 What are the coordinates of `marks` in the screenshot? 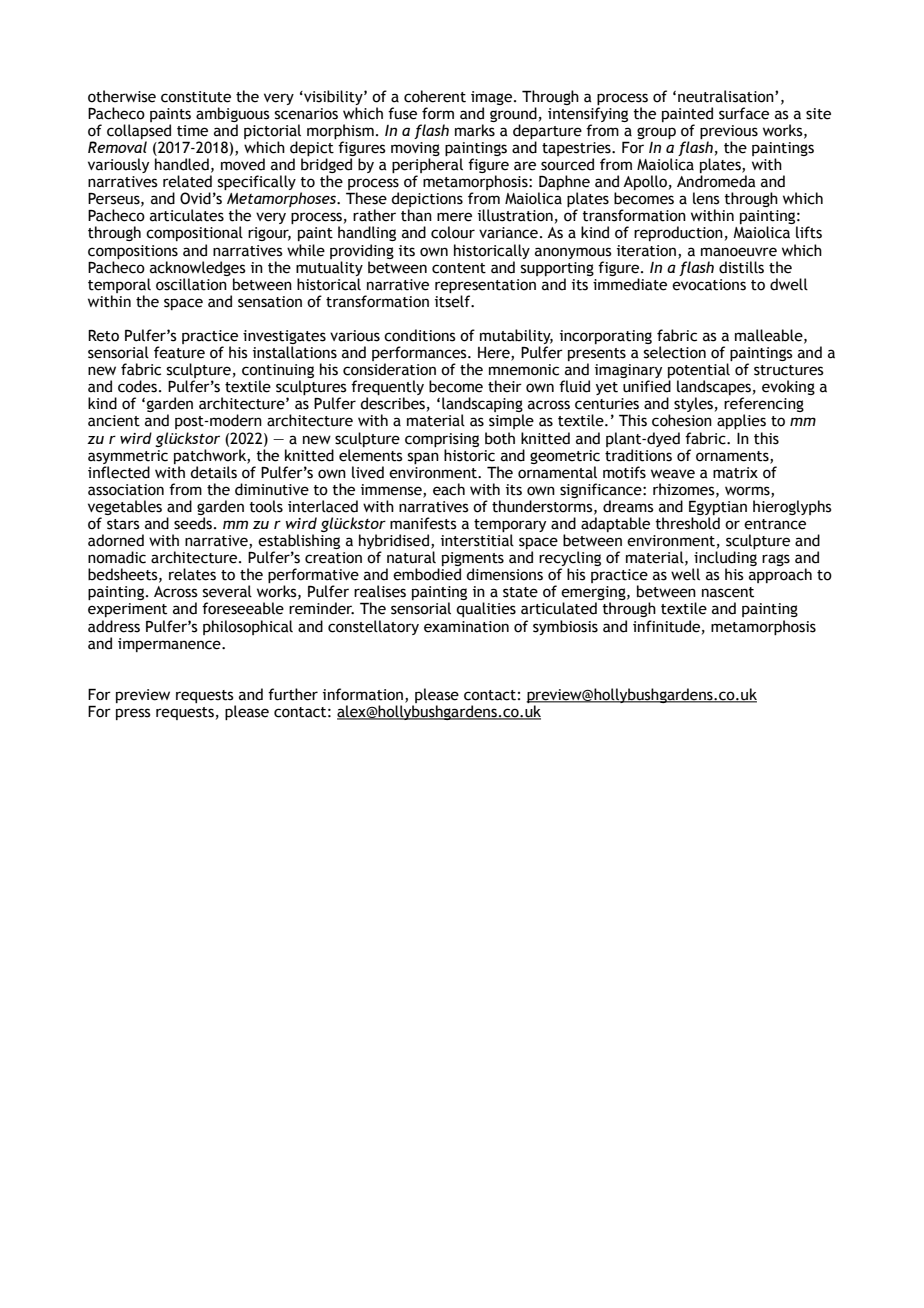 It's located at (475, 130).
